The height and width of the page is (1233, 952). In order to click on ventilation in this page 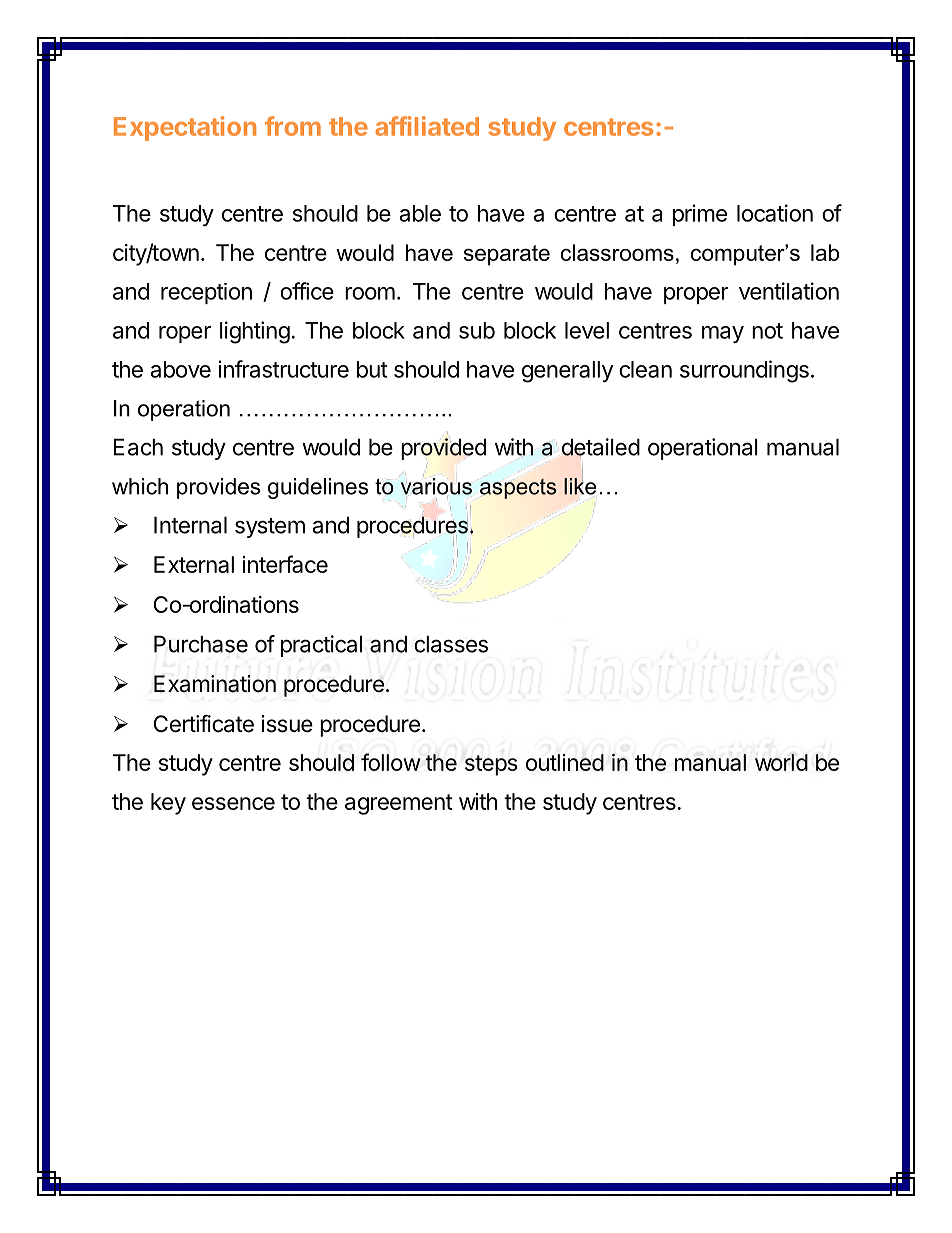, I will do `click(789, 291)`.
